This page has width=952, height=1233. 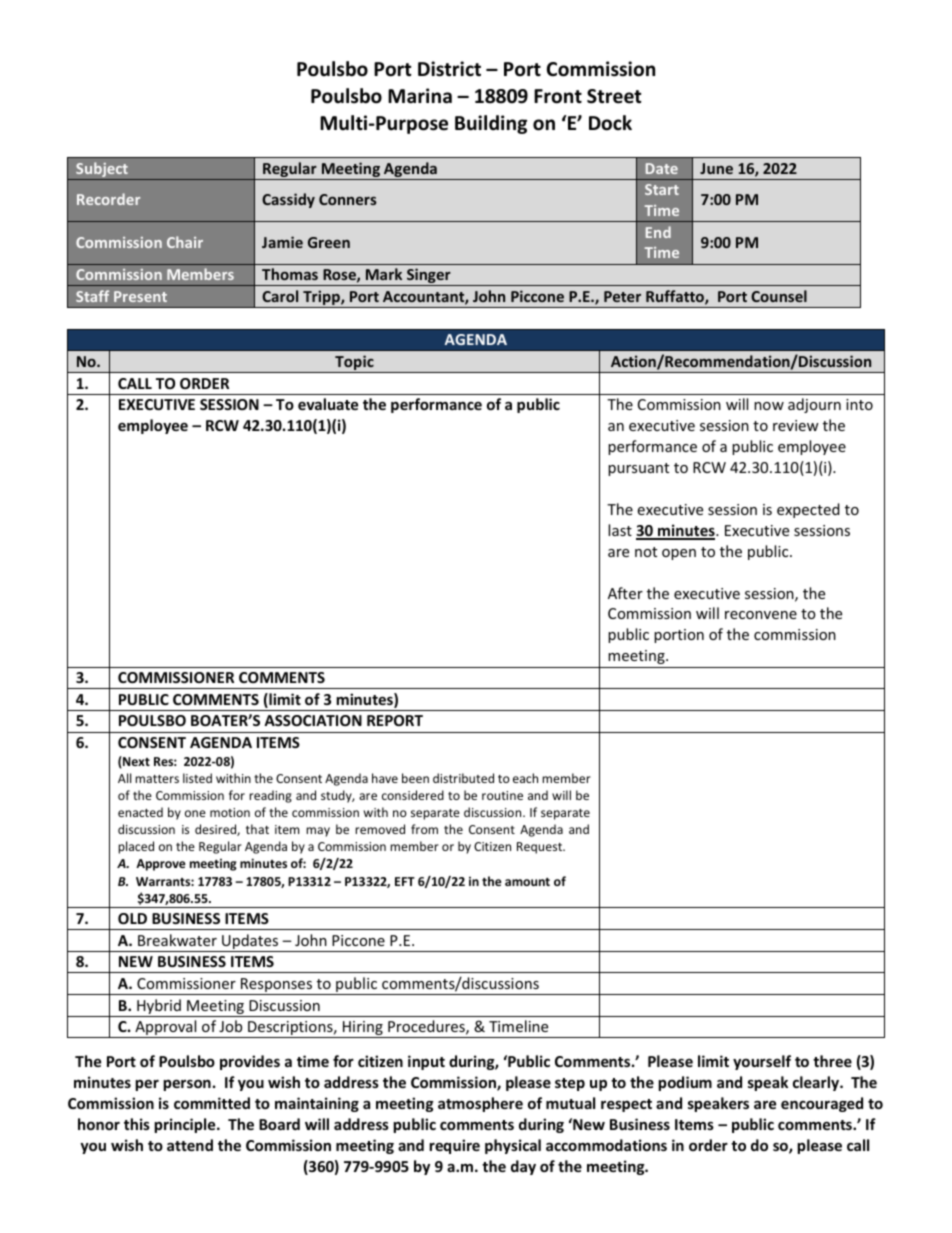 What do you see at coordinates (491, 124) in the page?
I see `Building` at bounding box center [491, 124].
